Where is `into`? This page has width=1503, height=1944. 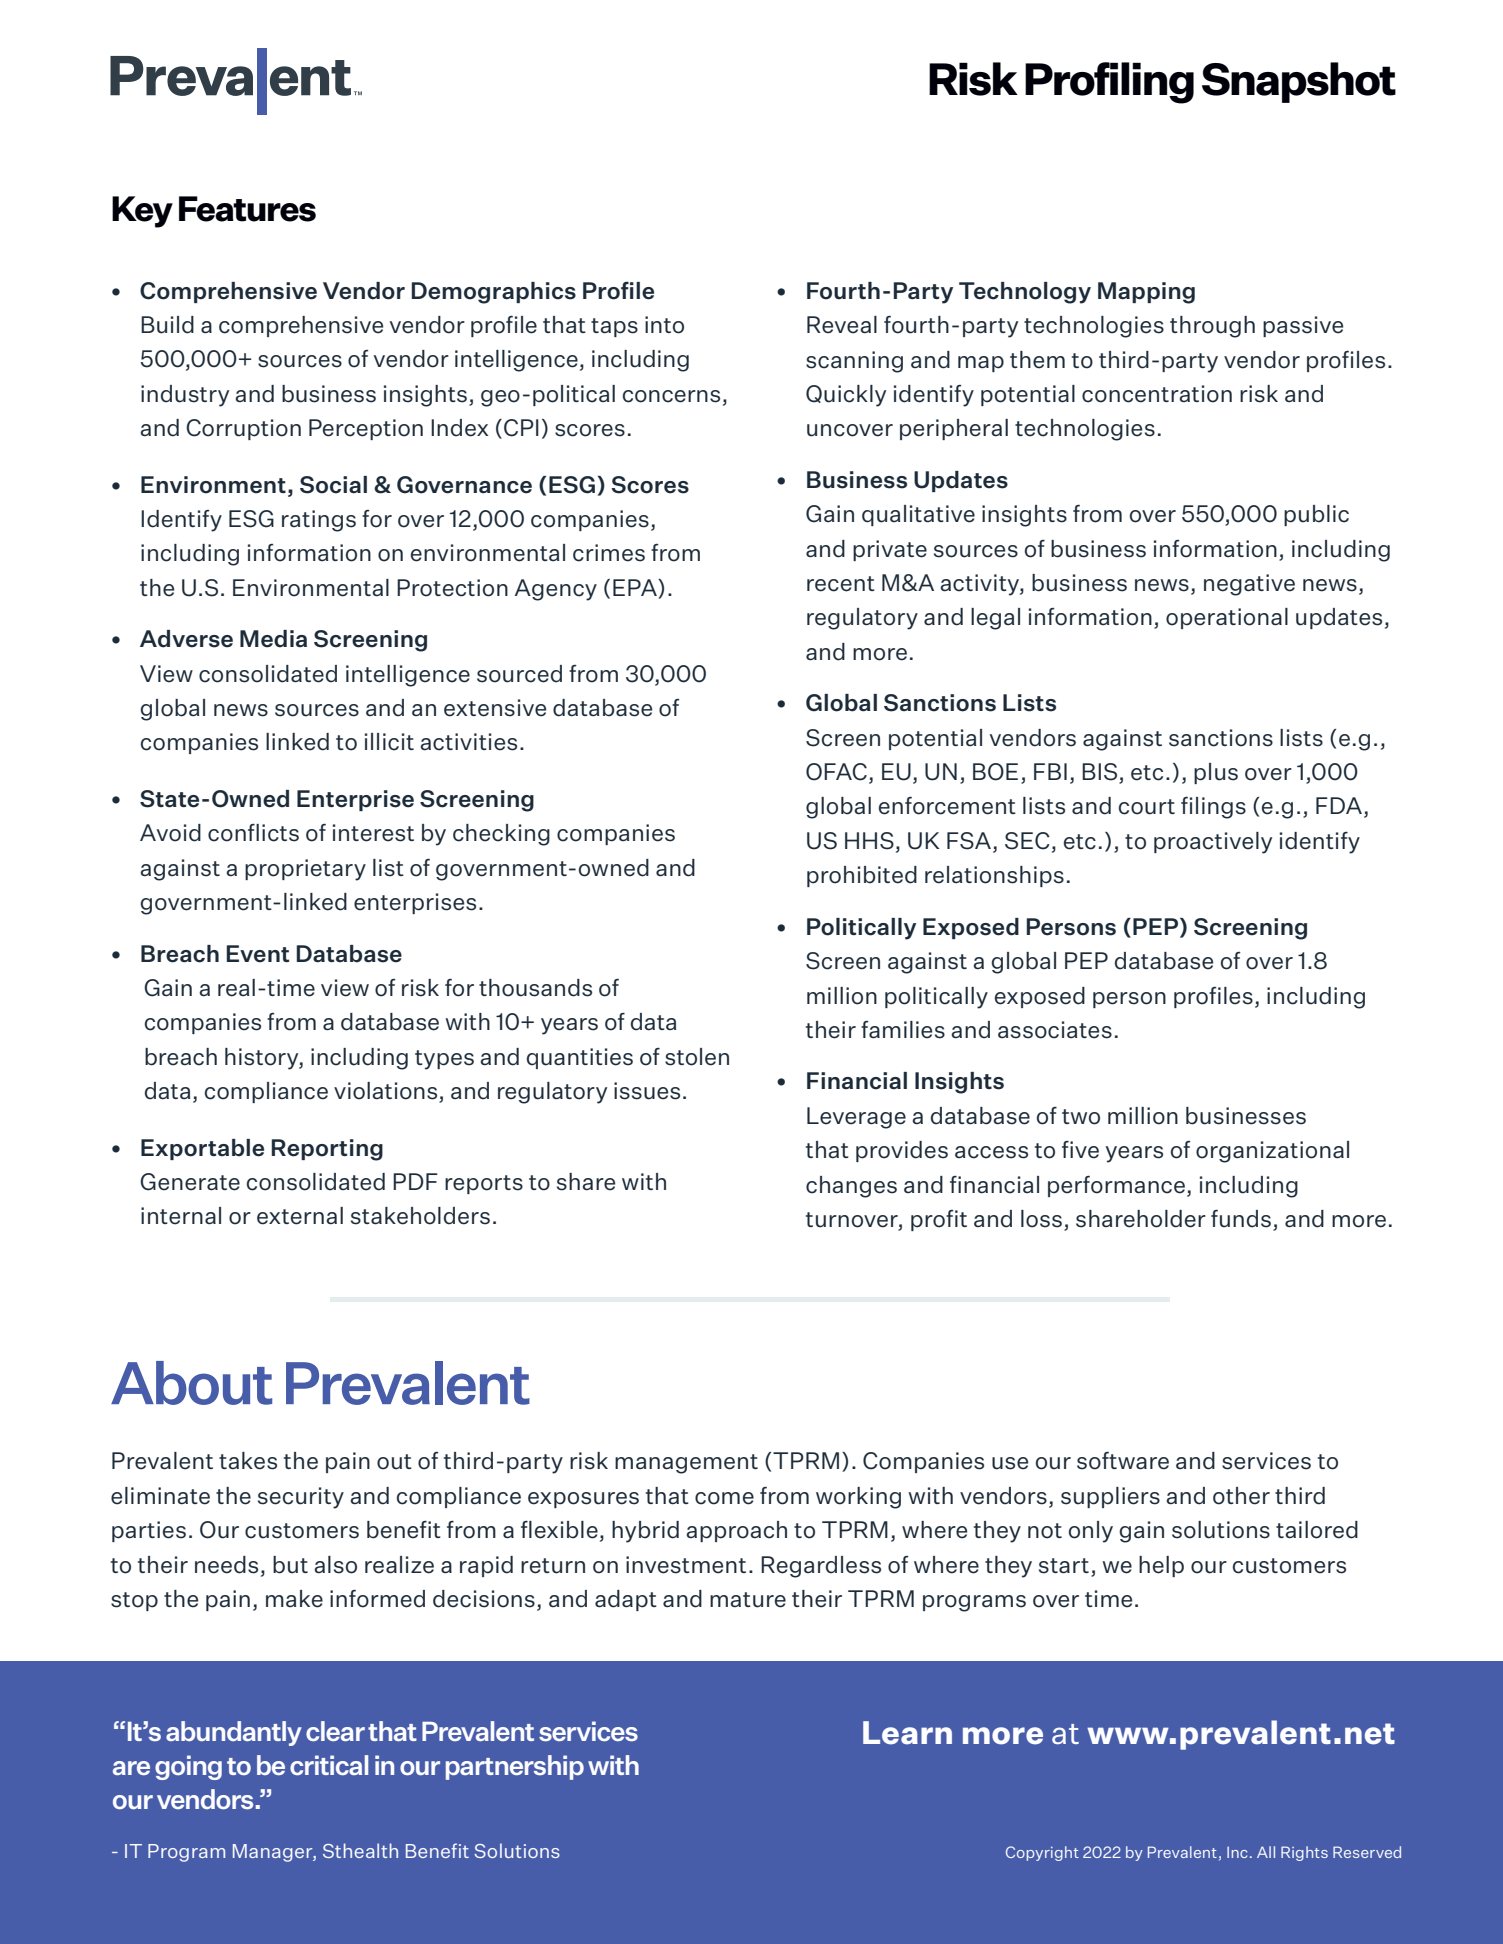 into is located at coordinates (664, 325).
